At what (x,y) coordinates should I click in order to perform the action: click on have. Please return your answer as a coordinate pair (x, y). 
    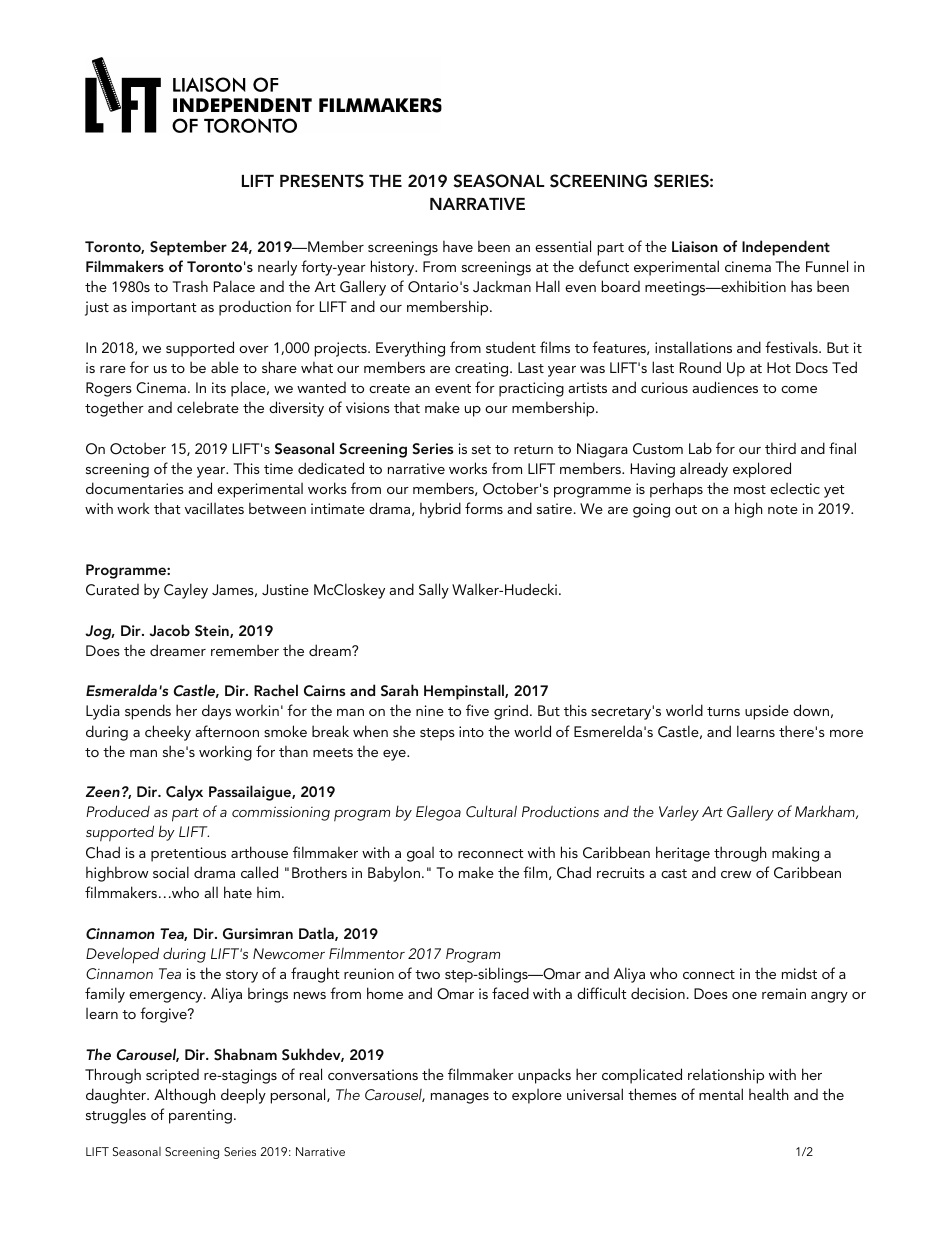
    Looking at the image, I should click on (458, 246).
